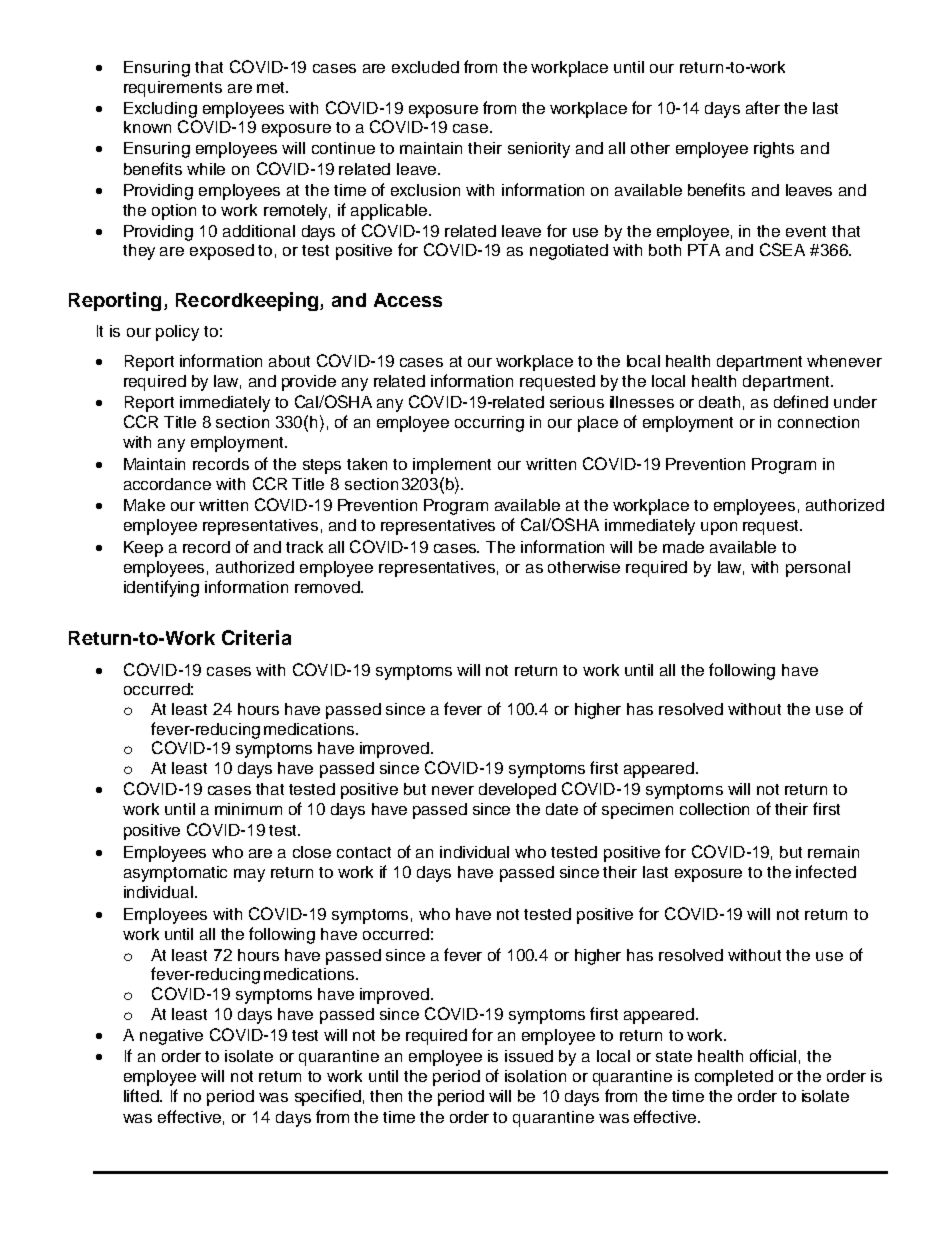  I want to click on collection, so click(714, 809).
